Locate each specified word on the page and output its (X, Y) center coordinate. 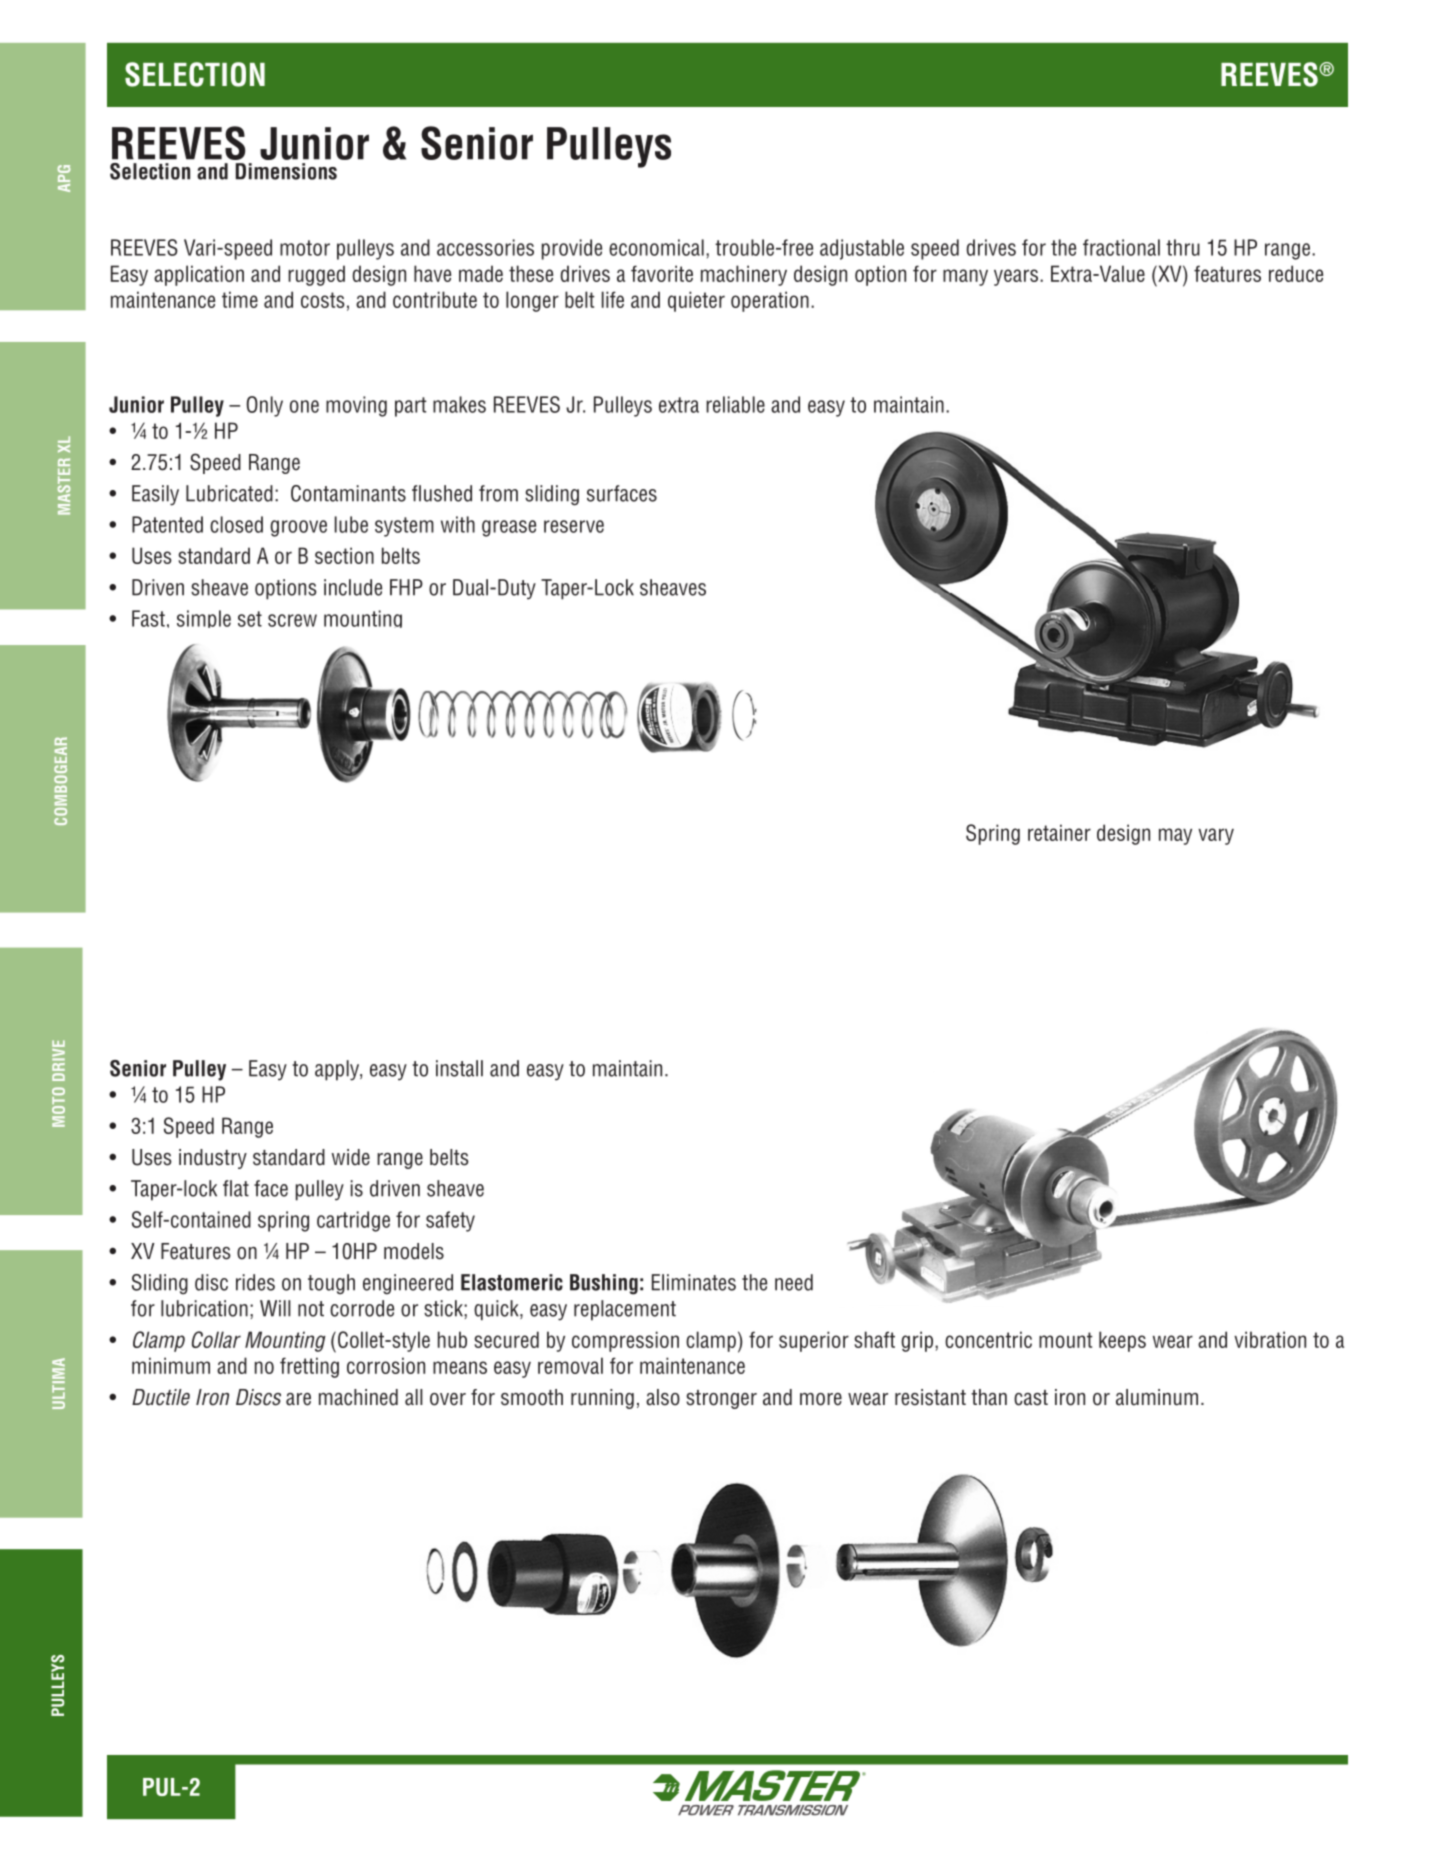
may (1175, 836)
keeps (1122, 1341)
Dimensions (286, 171)
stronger (721, 1399)
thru (1183, 247)
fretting (309, 1367)
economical (656, 247)
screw (292, 620)
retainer (1059, 832)
